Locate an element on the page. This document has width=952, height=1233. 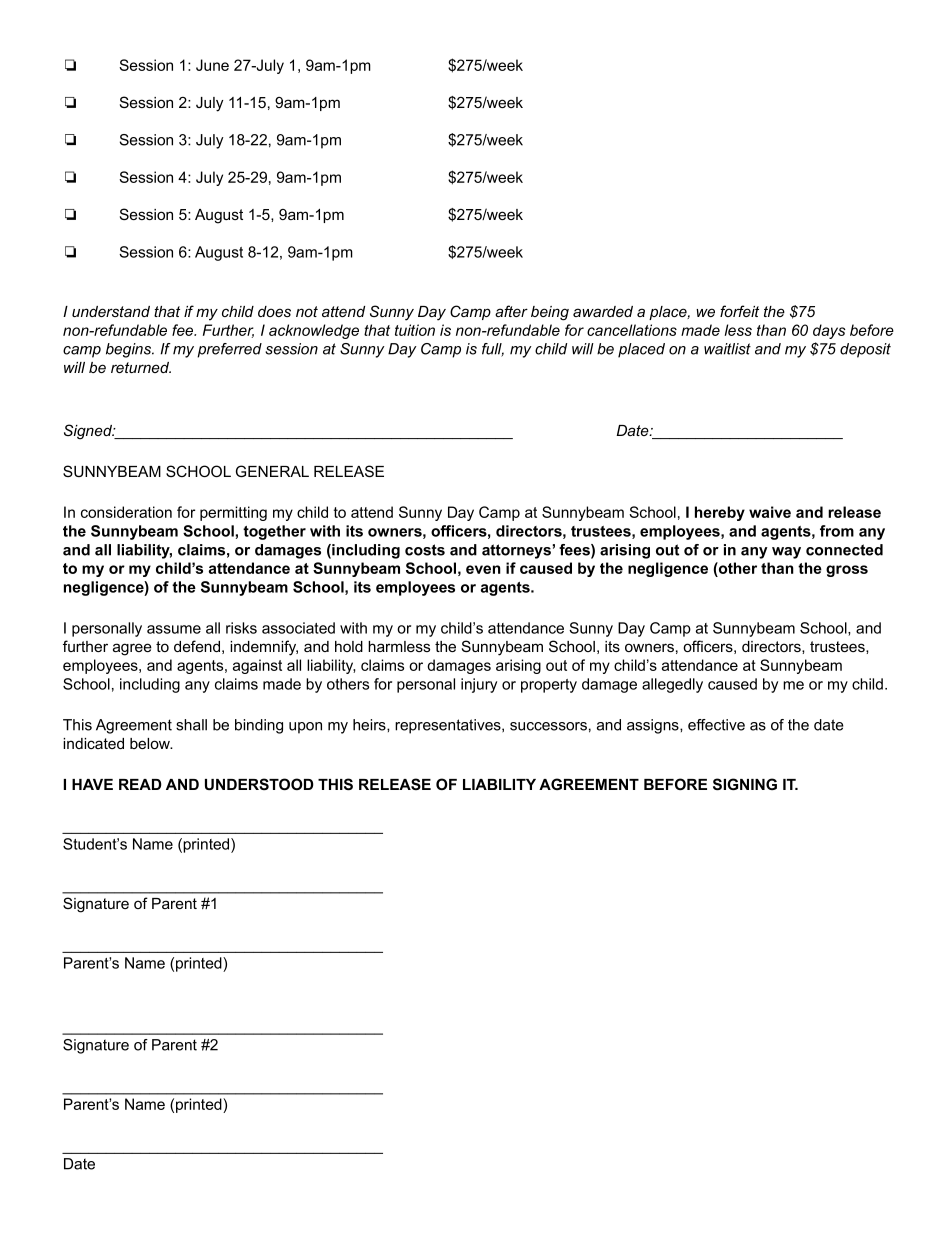
forfeit is located at coordinates (739, 311).
